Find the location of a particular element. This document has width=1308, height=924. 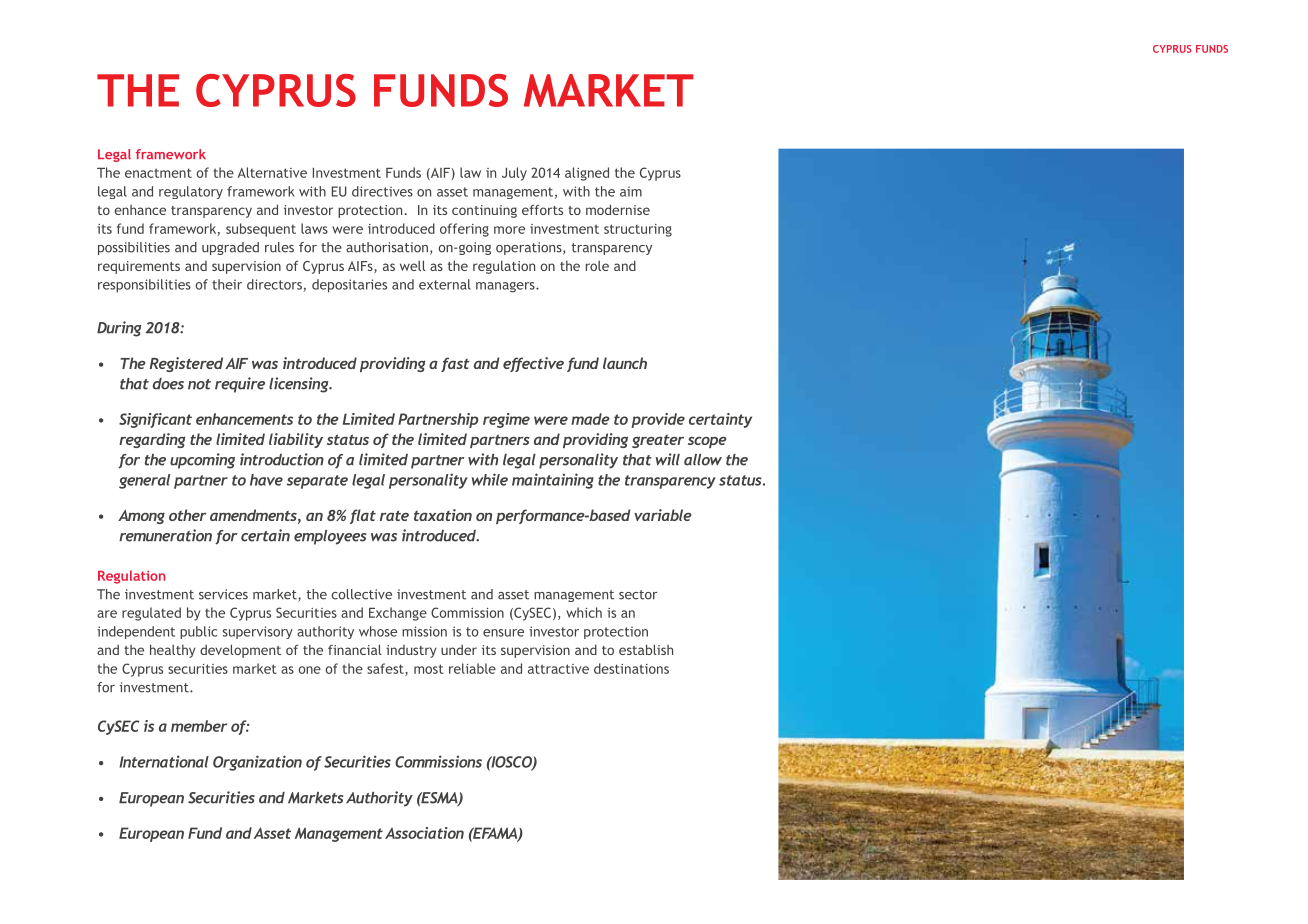

aim is located at coordinates (631, 191).
